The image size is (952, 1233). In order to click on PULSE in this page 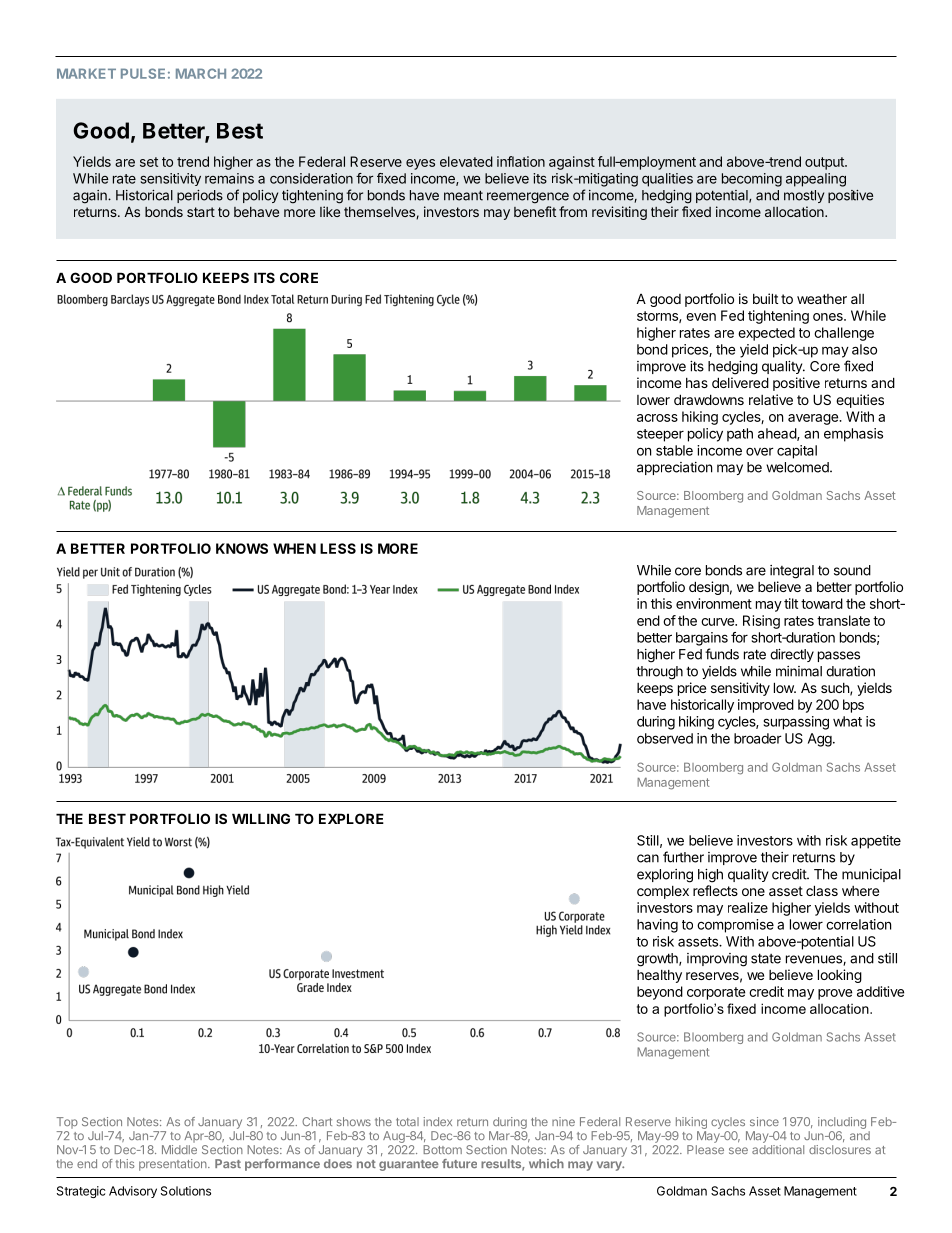, I will do `click(143, 73)`.
